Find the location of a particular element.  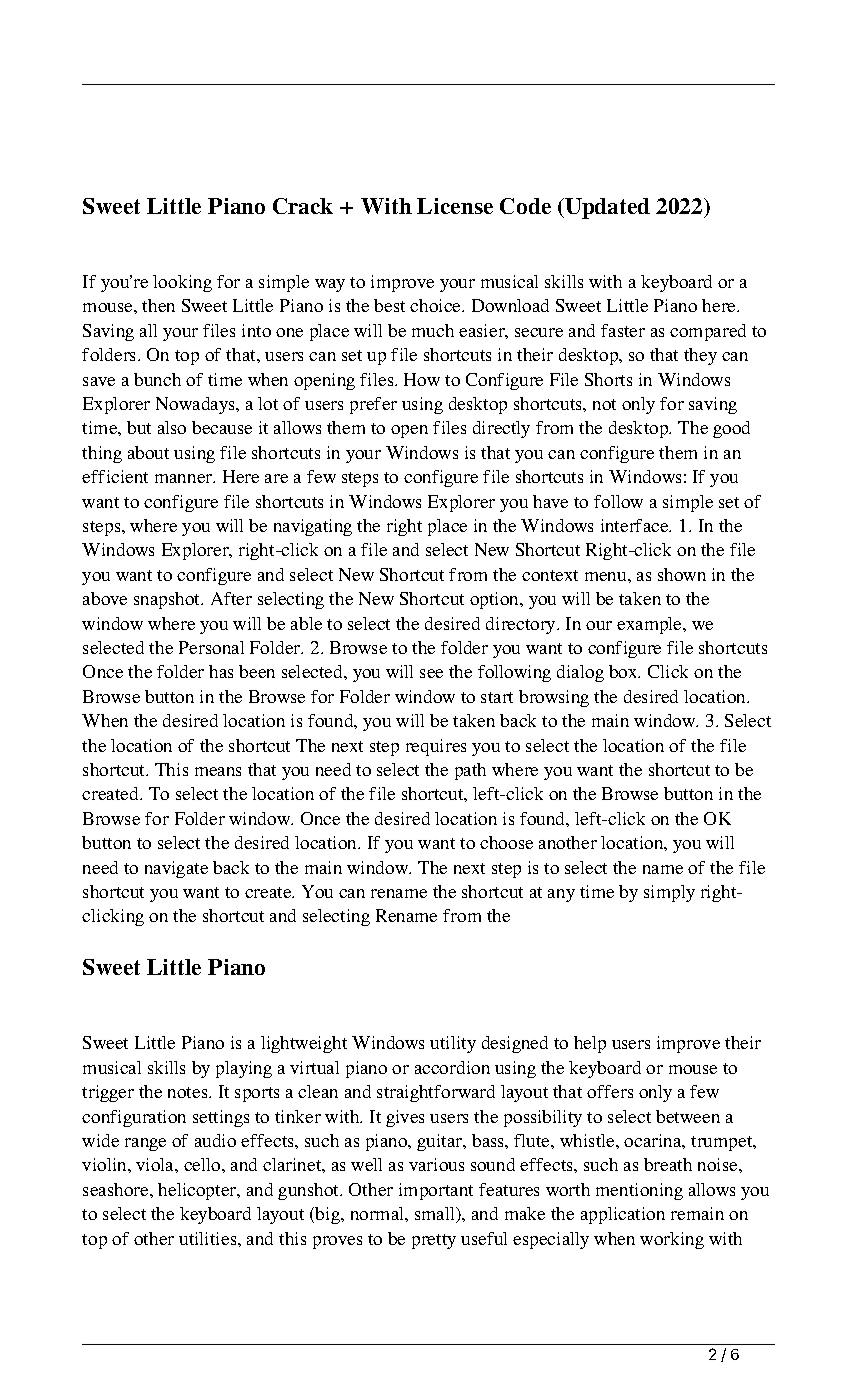

helicopter is located at coordinates (198, 1191).
